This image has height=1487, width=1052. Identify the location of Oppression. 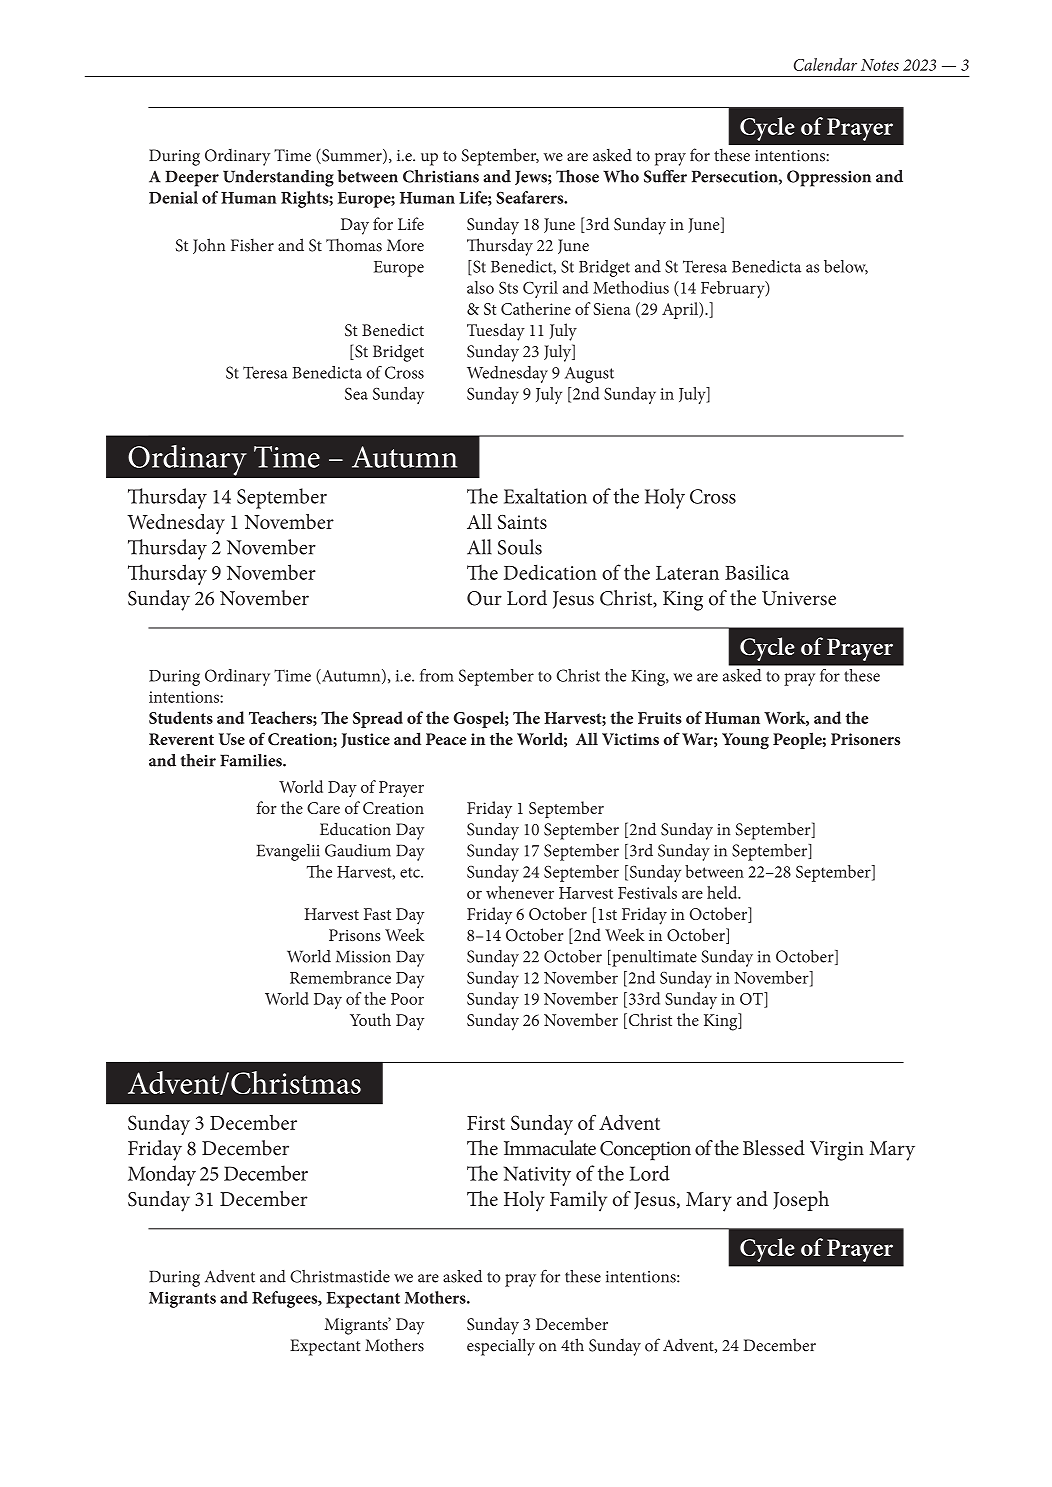
(829, 178).
